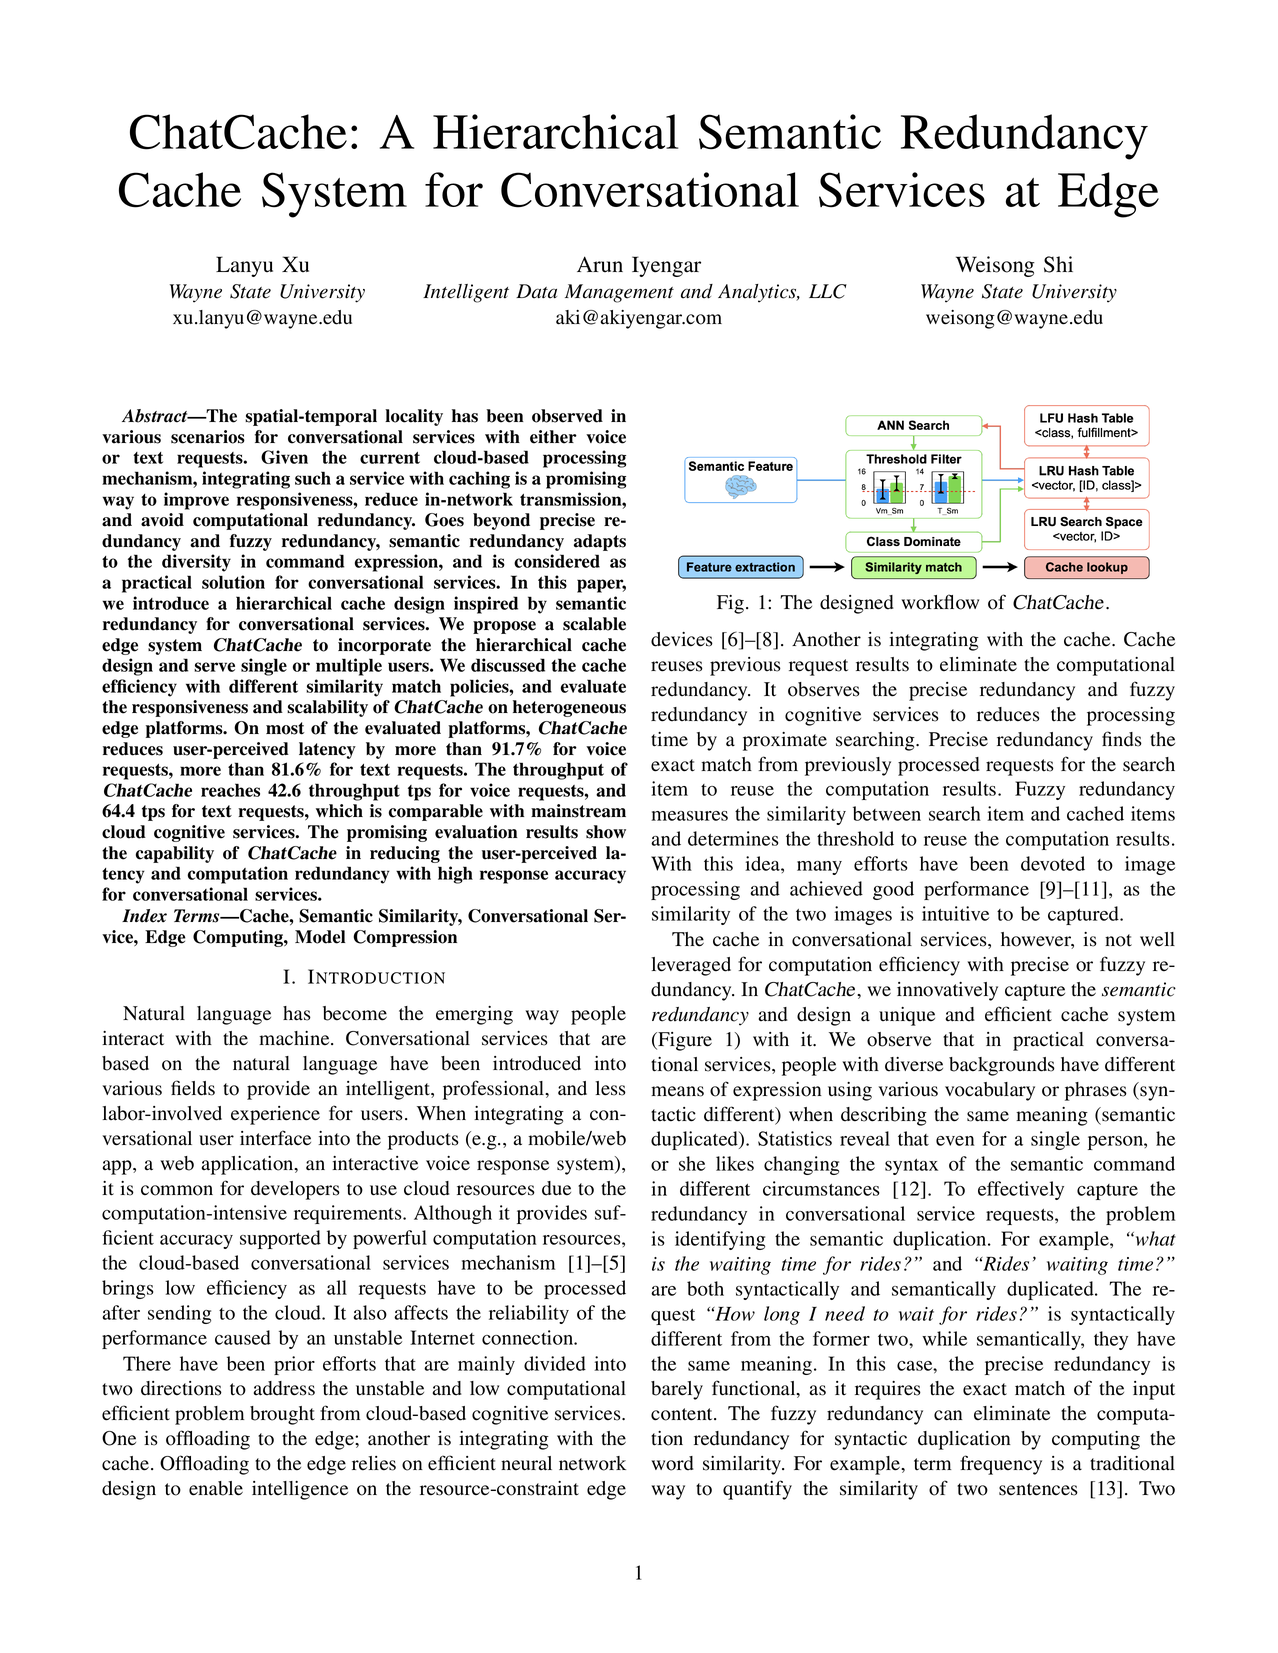 This page has width=1278, height=1653. What do you see at coordinates (208, 437) in the page?
I see `scenarios` at bounding box center [208, 437].
